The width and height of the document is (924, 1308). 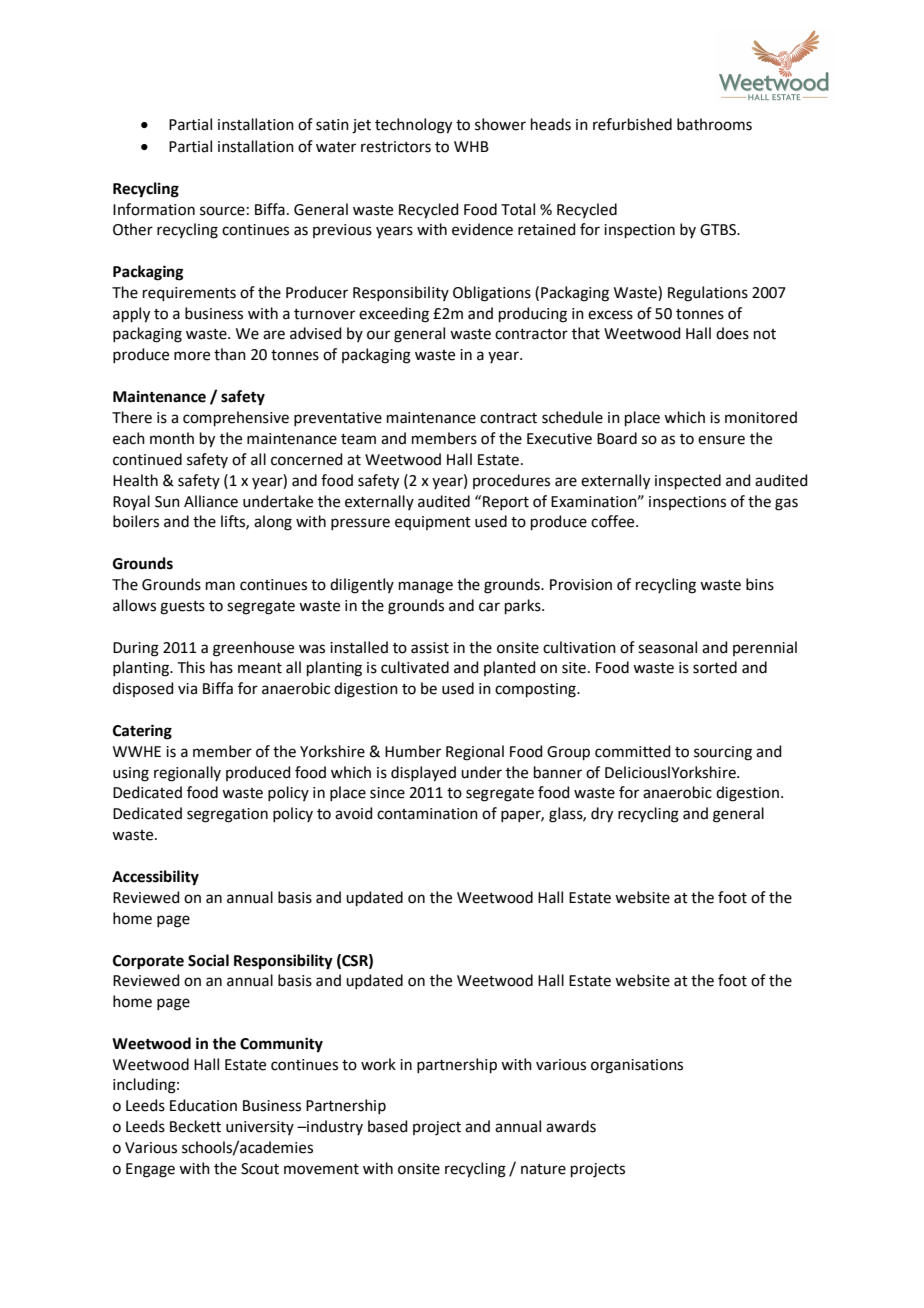 I want to click on sorted, so click(x=715, y=667).
